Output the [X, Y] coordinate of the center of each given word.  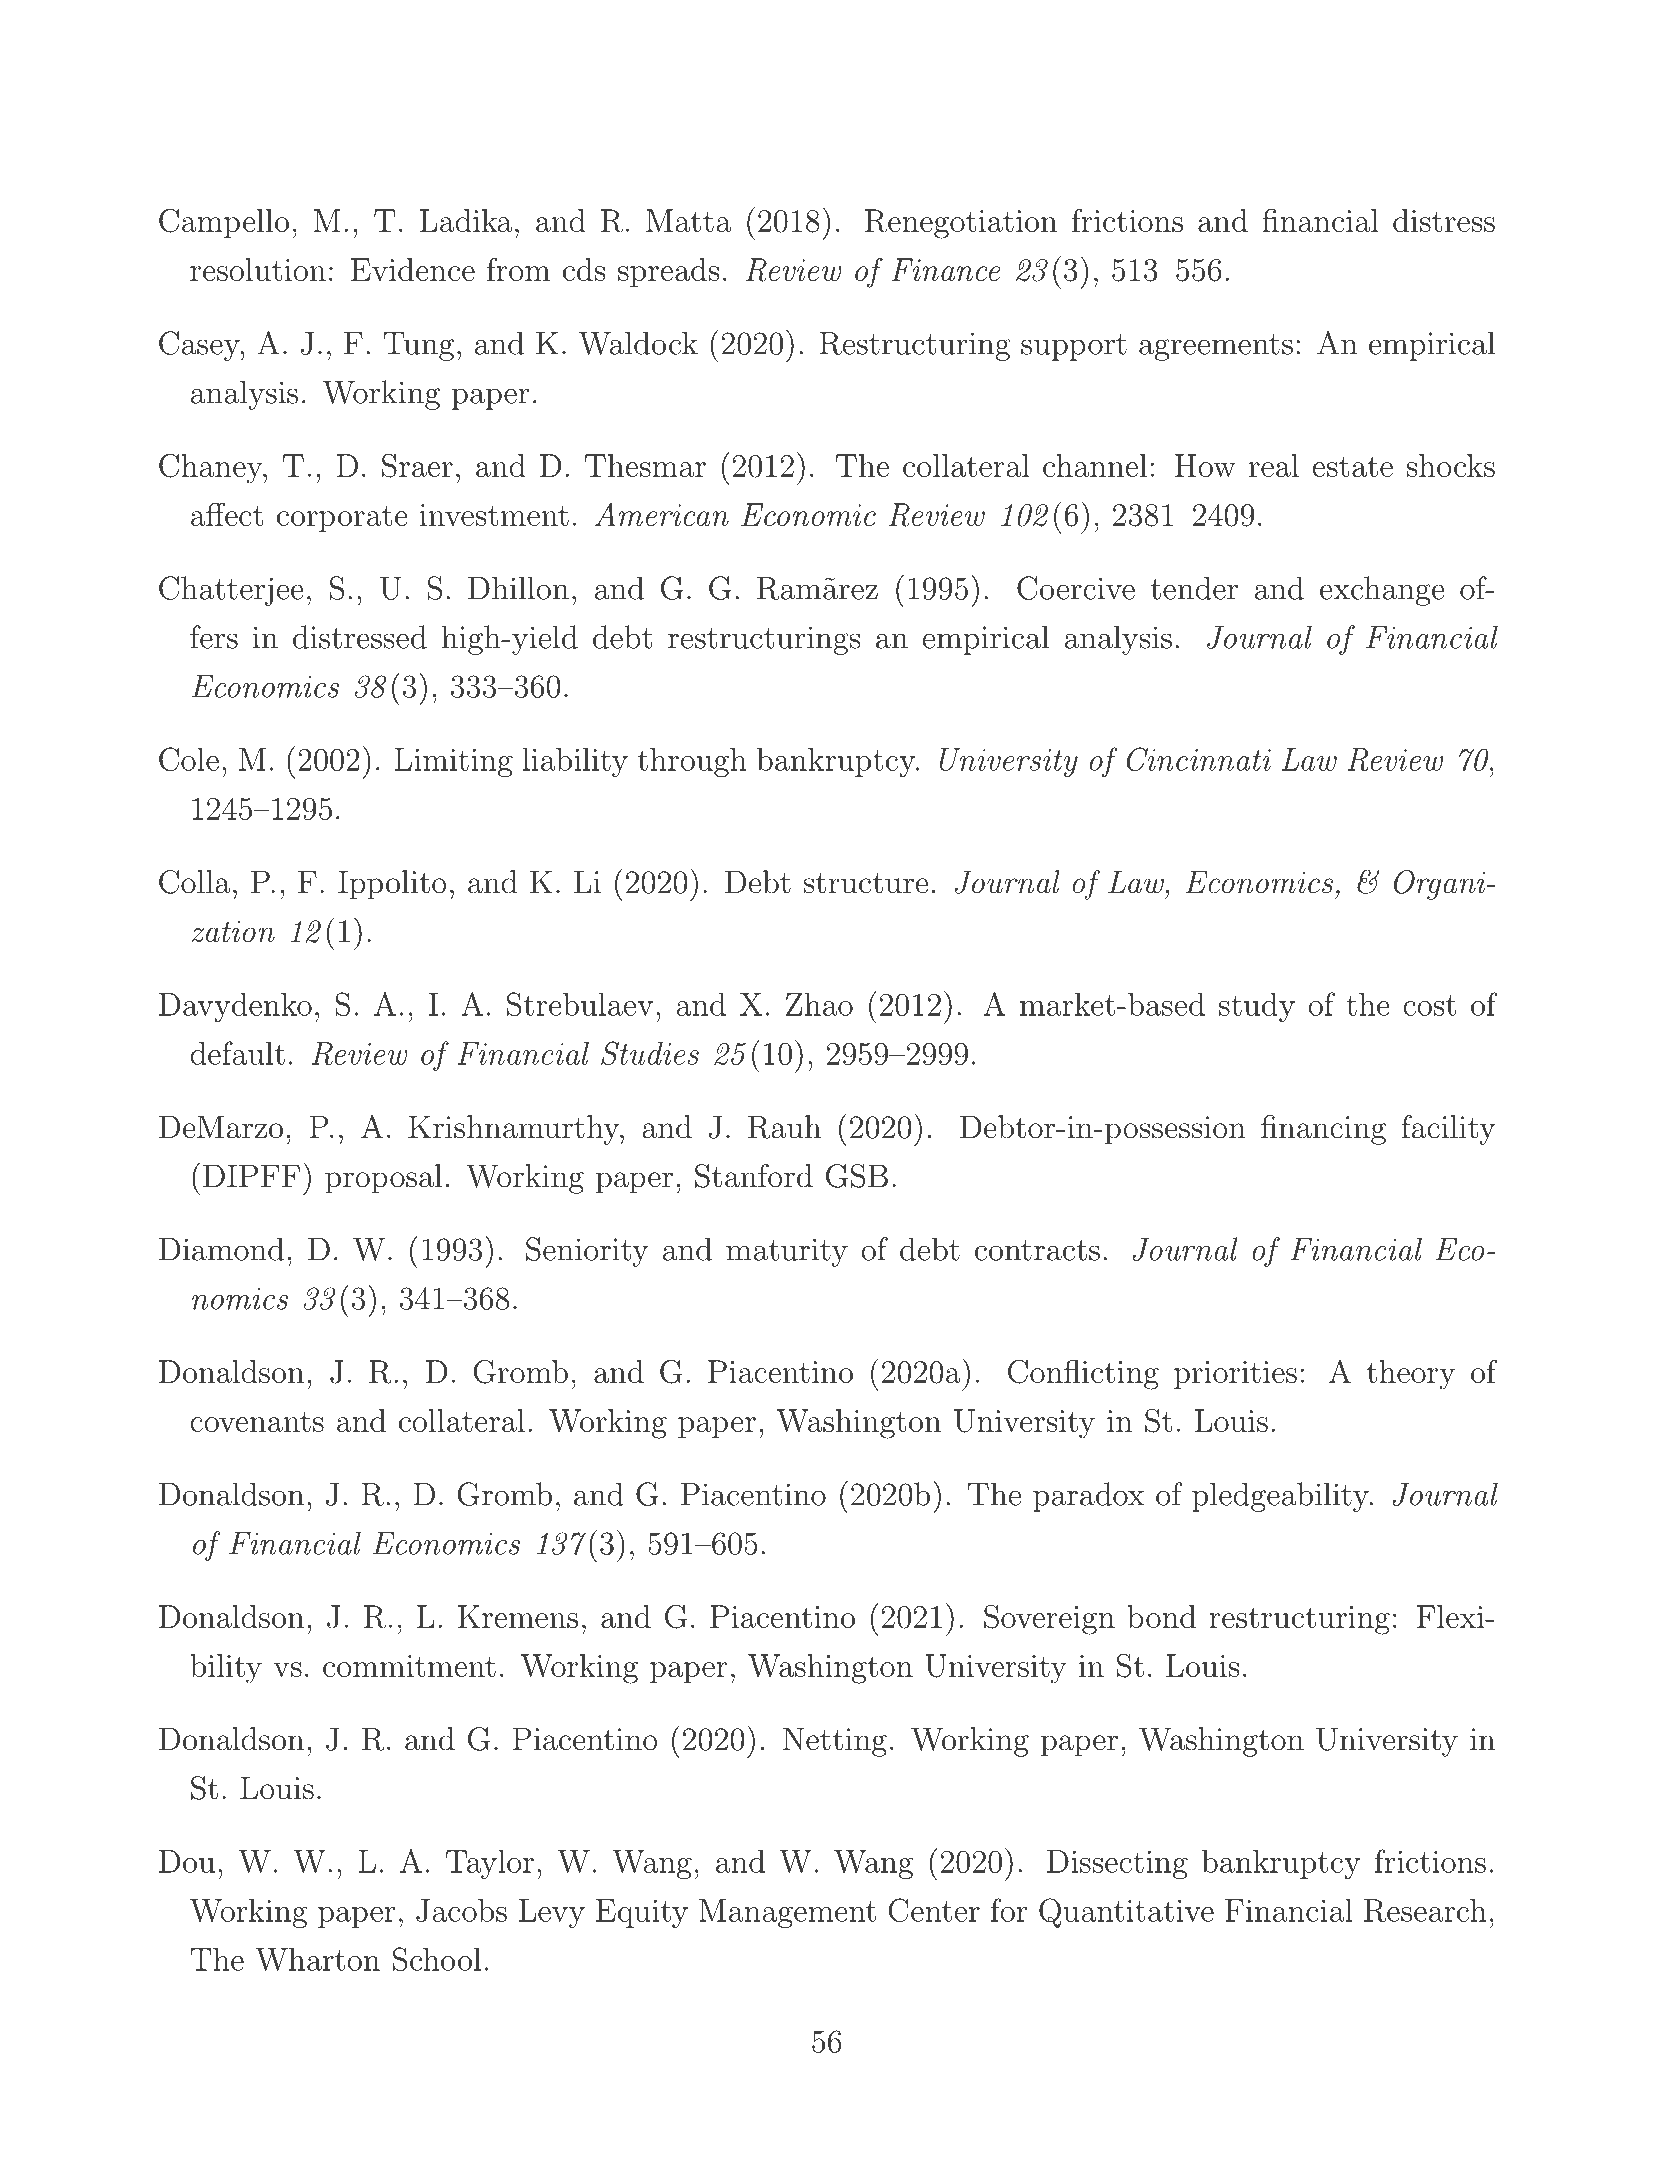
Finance [945, 269]
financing [1323, 1130]
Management [787, 1913]
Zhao [819, 1004]
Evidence [413, 269]
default [237, 1053]
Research [1425, 1910]
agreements [1216, 347]
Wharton [318, 1959]
